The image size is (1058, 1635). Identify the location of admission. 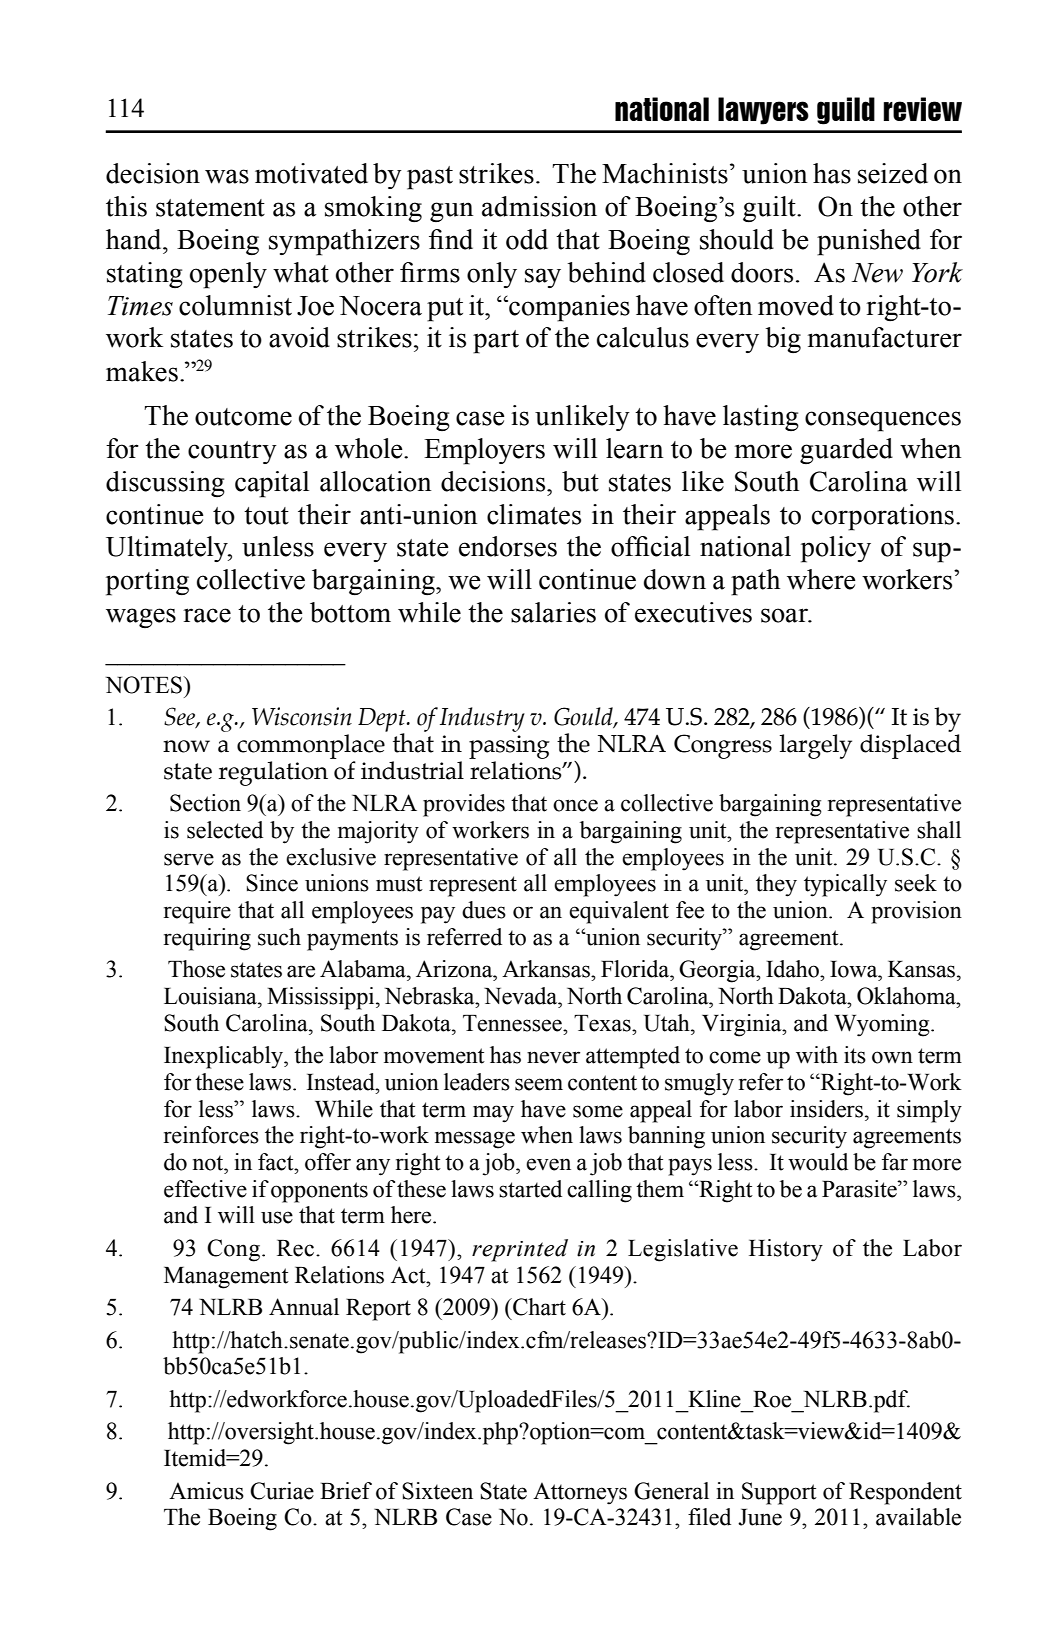
(539, 206).
